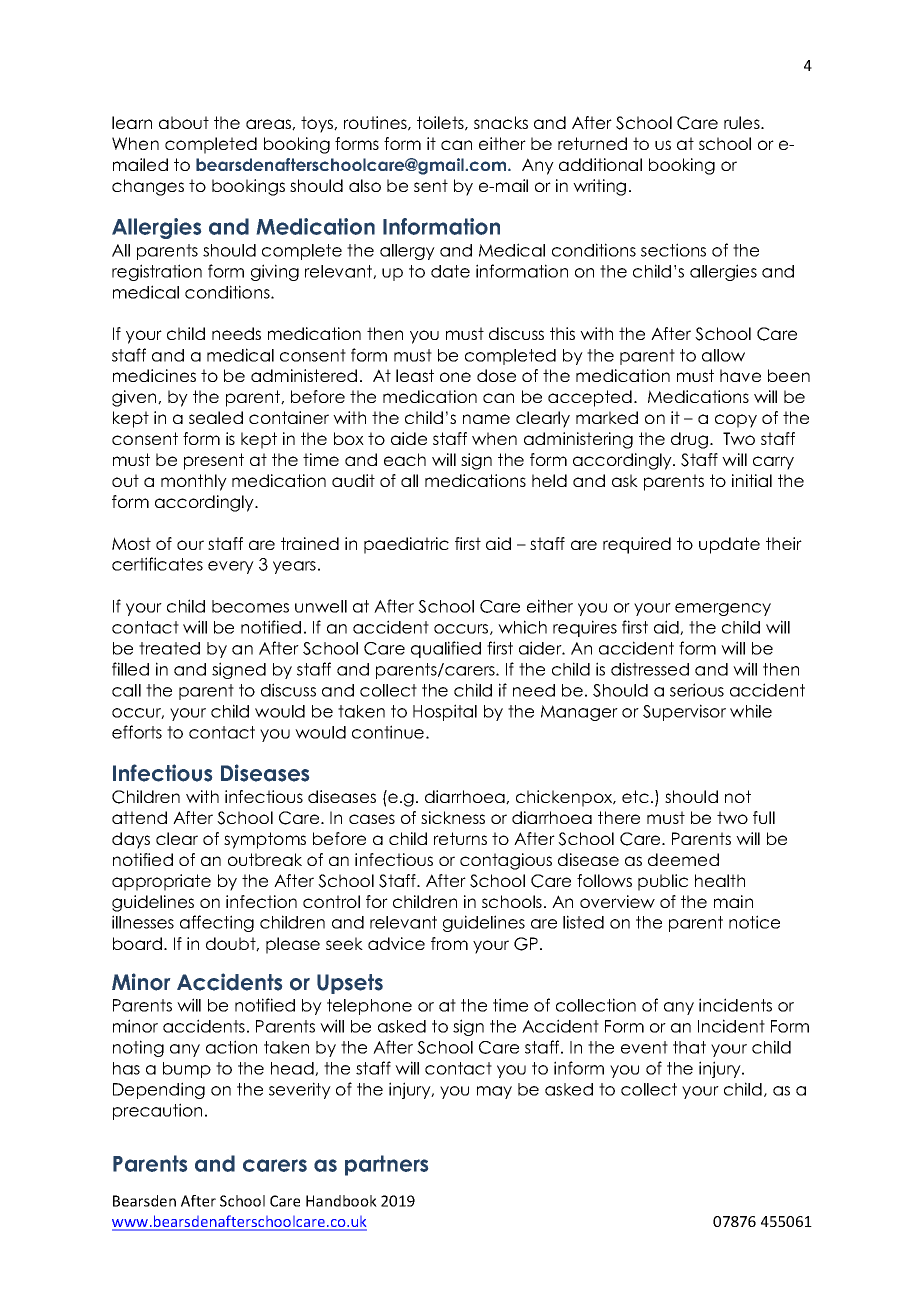  Describe the element at coordinates (743, 122) in the page. I see `rules` at that location.
